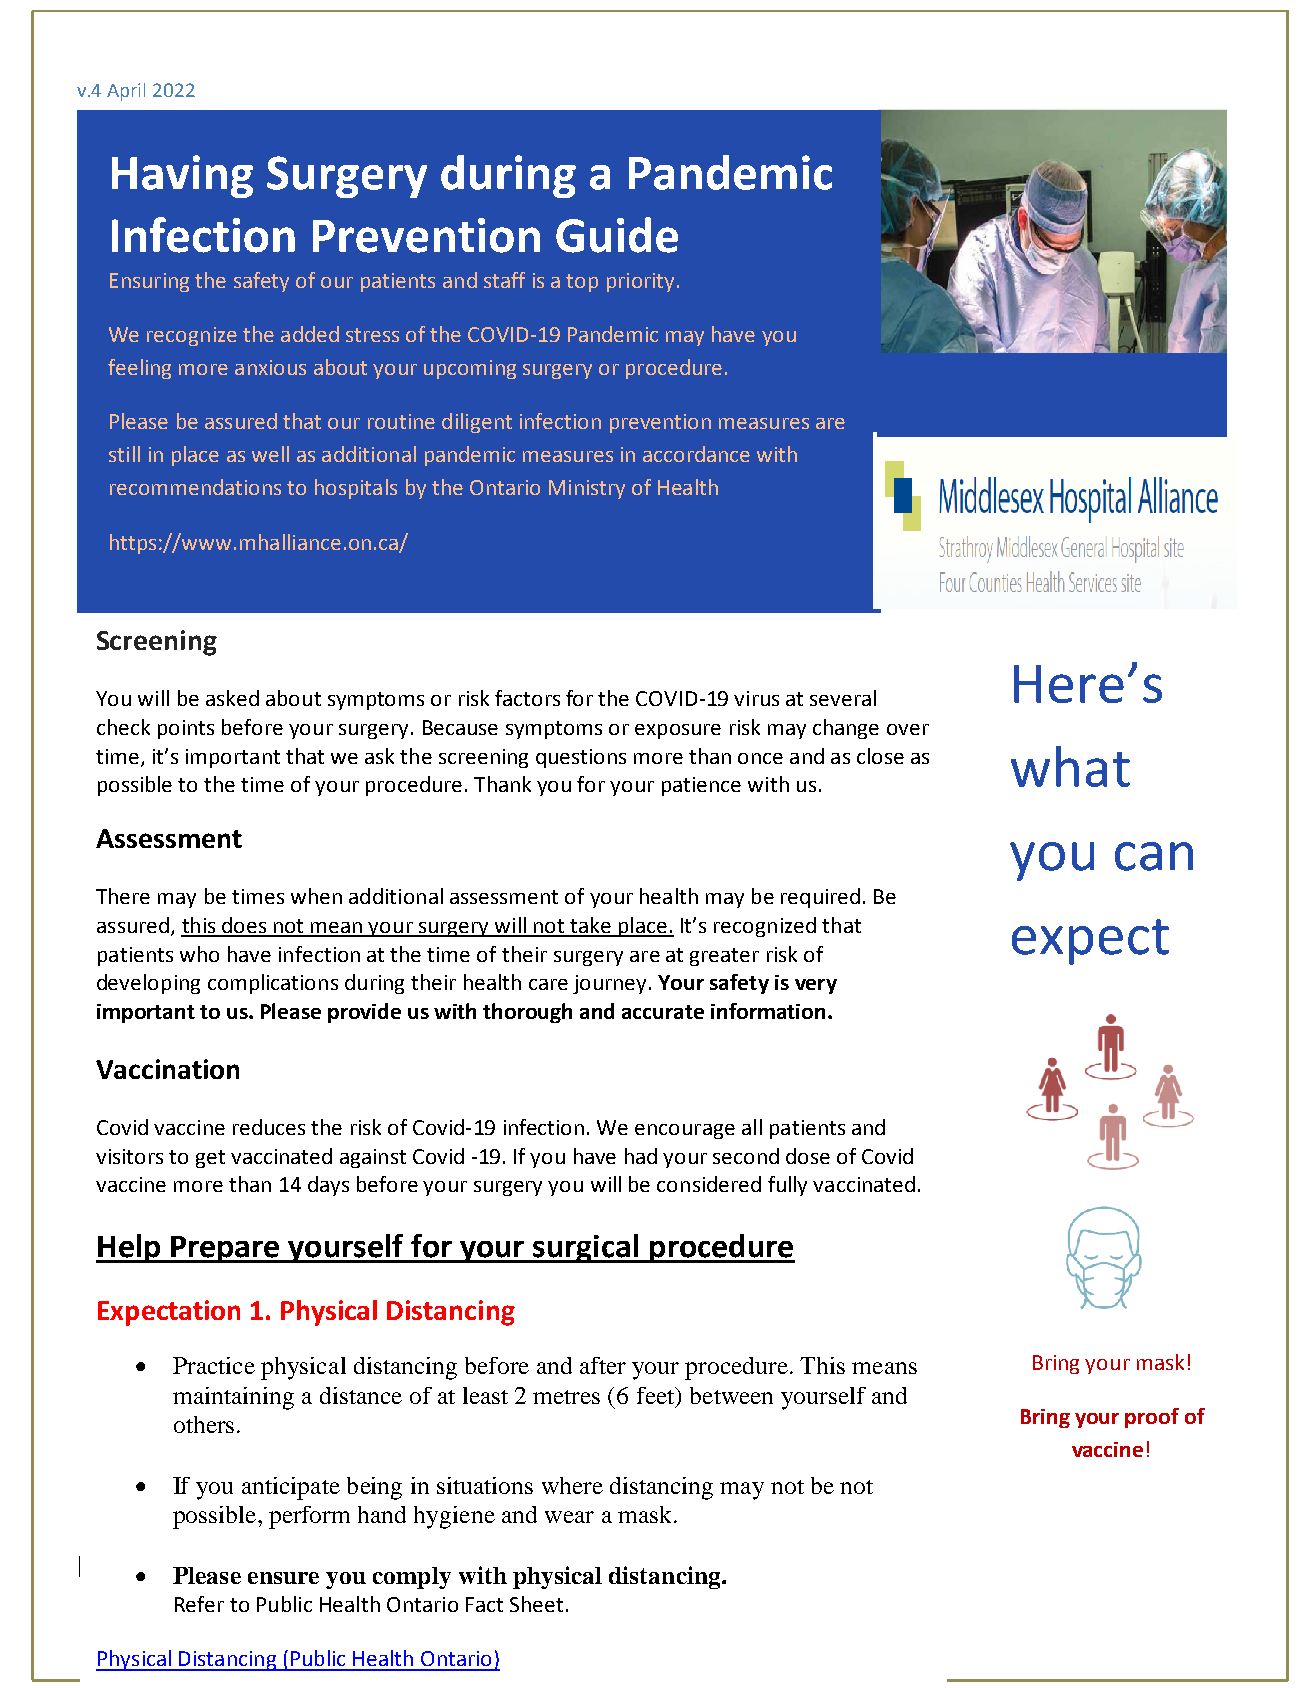 This screenshot has height=1688, width=1304. I want to click on Guide, so click(617, 235).
